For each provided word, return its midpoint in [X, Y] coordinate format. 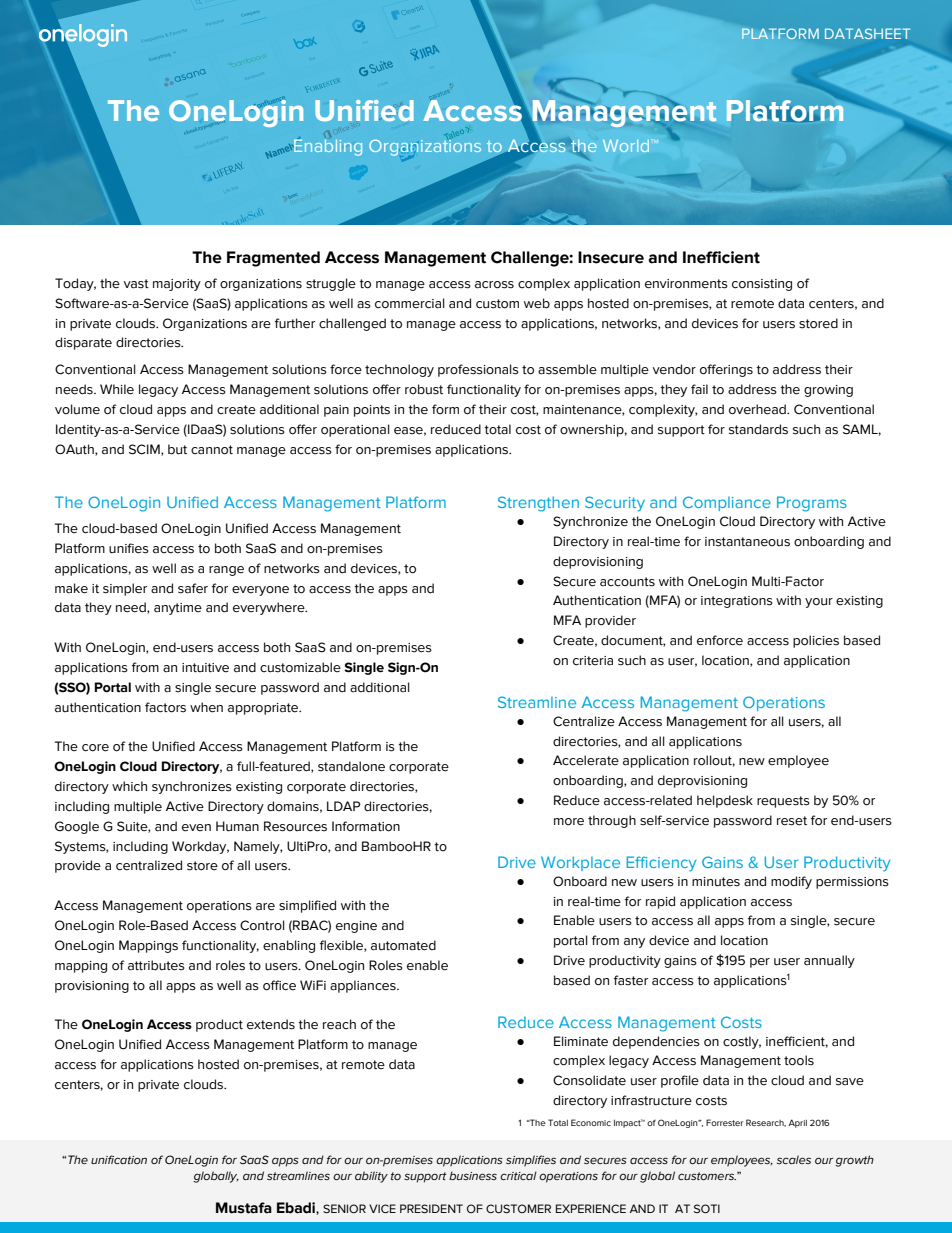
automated [403, 945]
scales [794, 1159]
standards [758, 429]
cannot [212, 450]
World [626, 146]
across [494, 285]
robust [424, 389]
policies [816, 641]
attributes [156, 965]
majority [177, 285]
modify [791, 882]
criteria [593, 661]
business [473, 1175]
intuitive [205, 668]
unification [119, 1159]
